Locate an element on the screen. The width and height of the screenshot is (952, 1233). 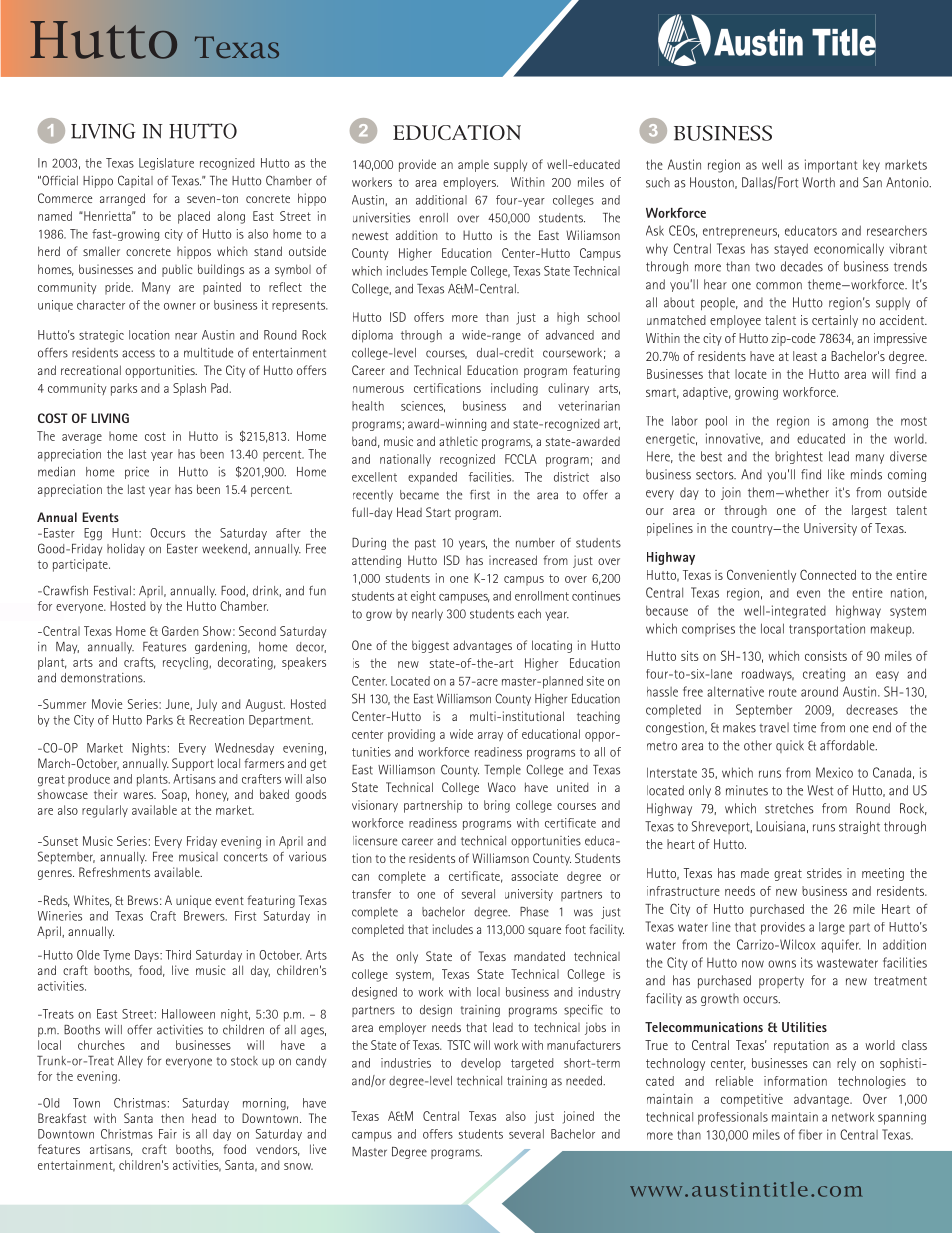
consists is located at coordinates (826, 656).
